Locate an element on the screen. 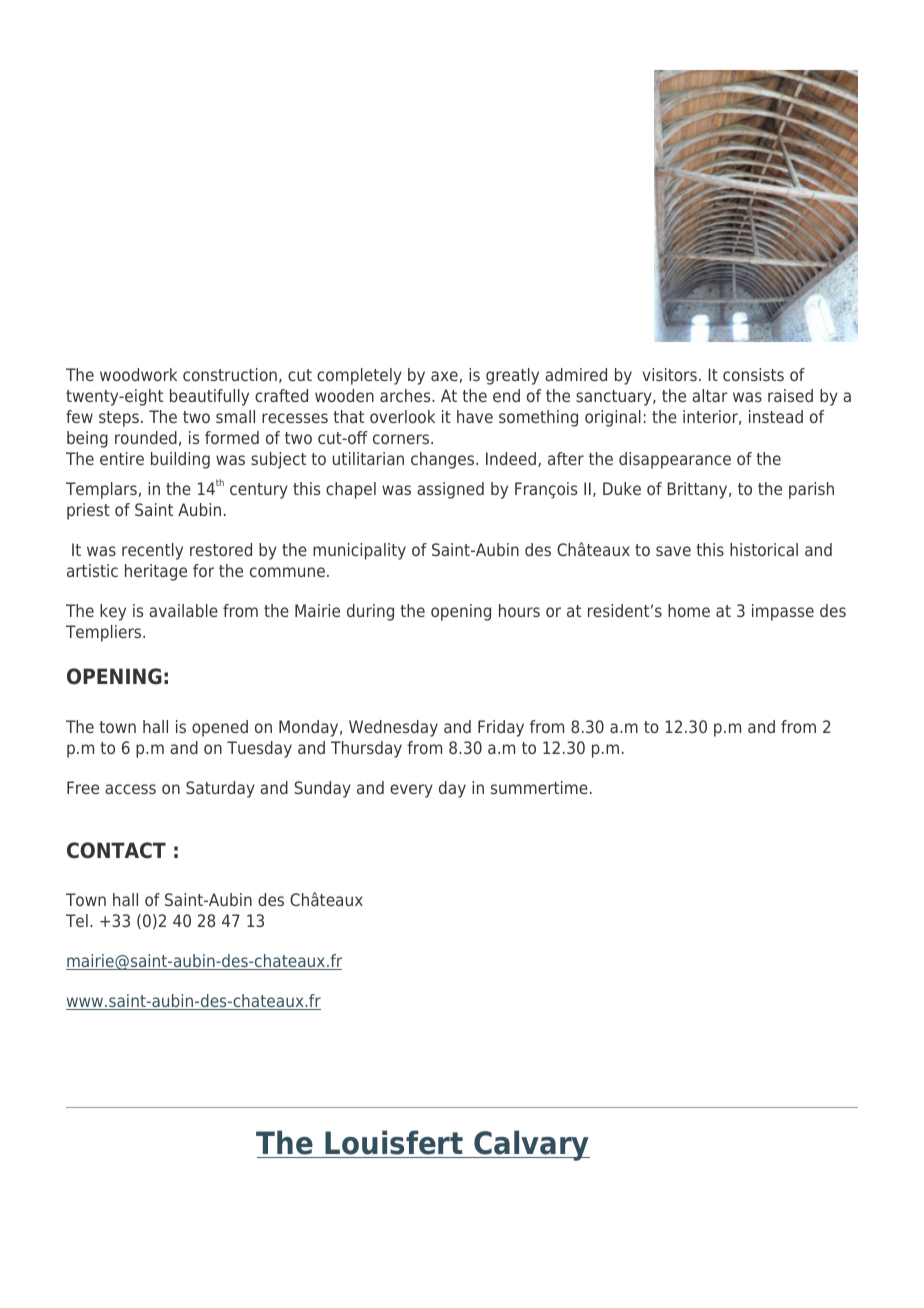  altar is located at coordinates (710, 395).
